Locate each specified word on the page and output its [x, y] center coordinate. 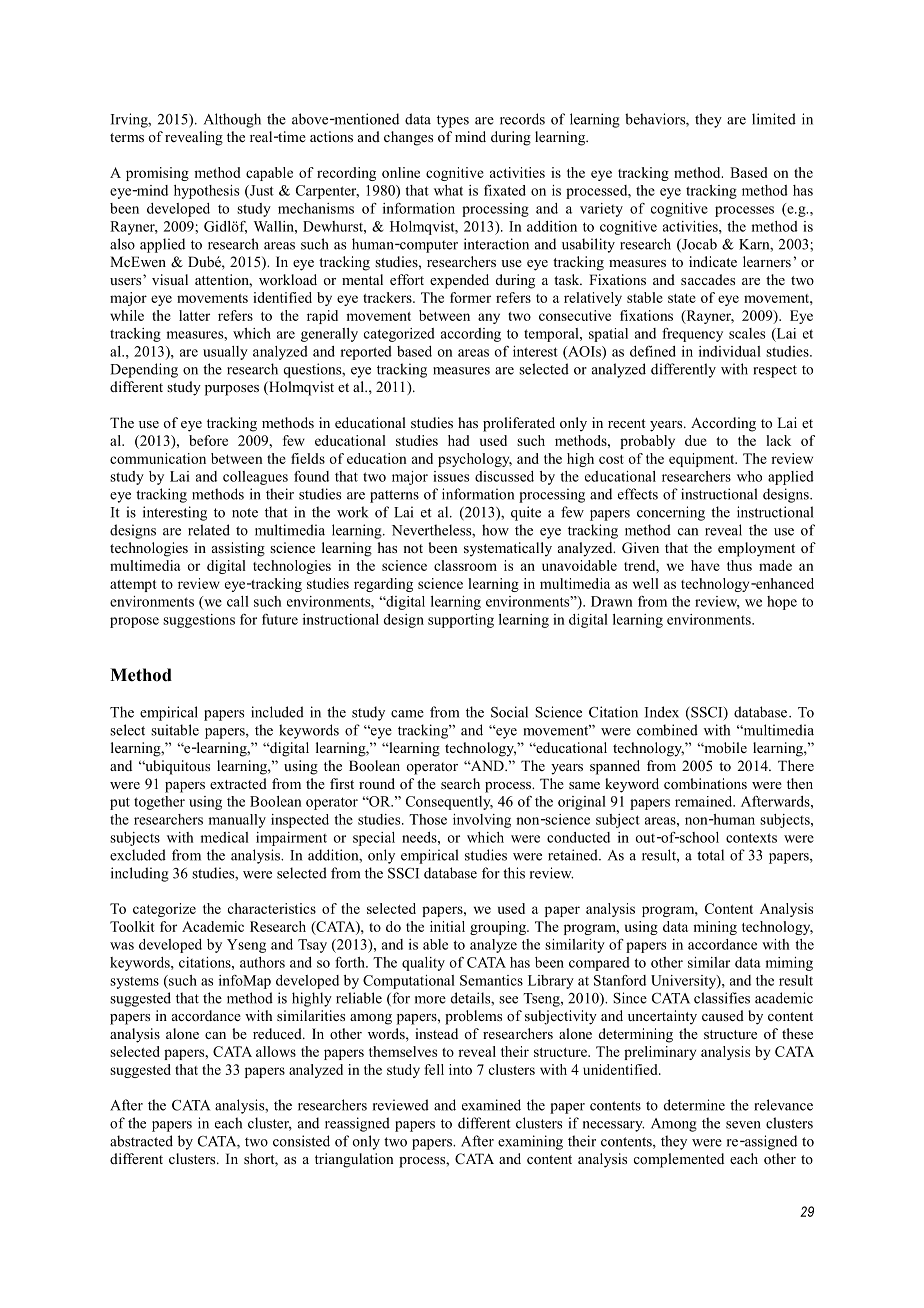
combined [667, 730]
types [453, 121]
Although [232, 120]
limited [774, 119]
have [705, 565]
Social [509, 712]
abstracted [141, 1141]
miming [789, 964]
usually [225, 353]
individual [730, 351]
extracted [238, 783]
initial [447, 926]
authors [262, 962]
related [209, 530]
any [489, 318]
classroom [465, 565]
